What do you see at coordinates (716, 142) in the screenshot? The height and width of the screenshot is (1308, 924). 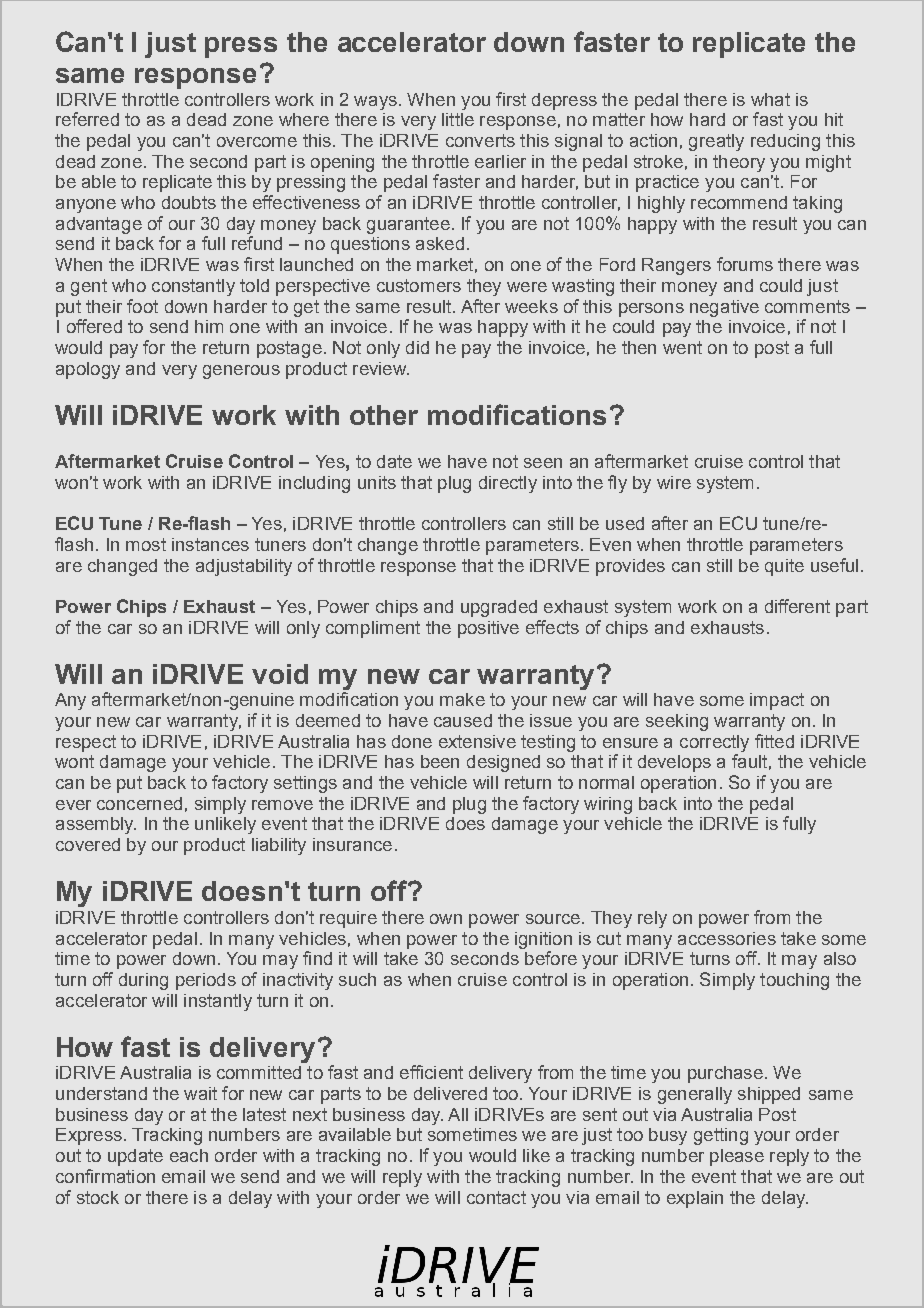 I see `greatly` at bounding box center [716, 142].
